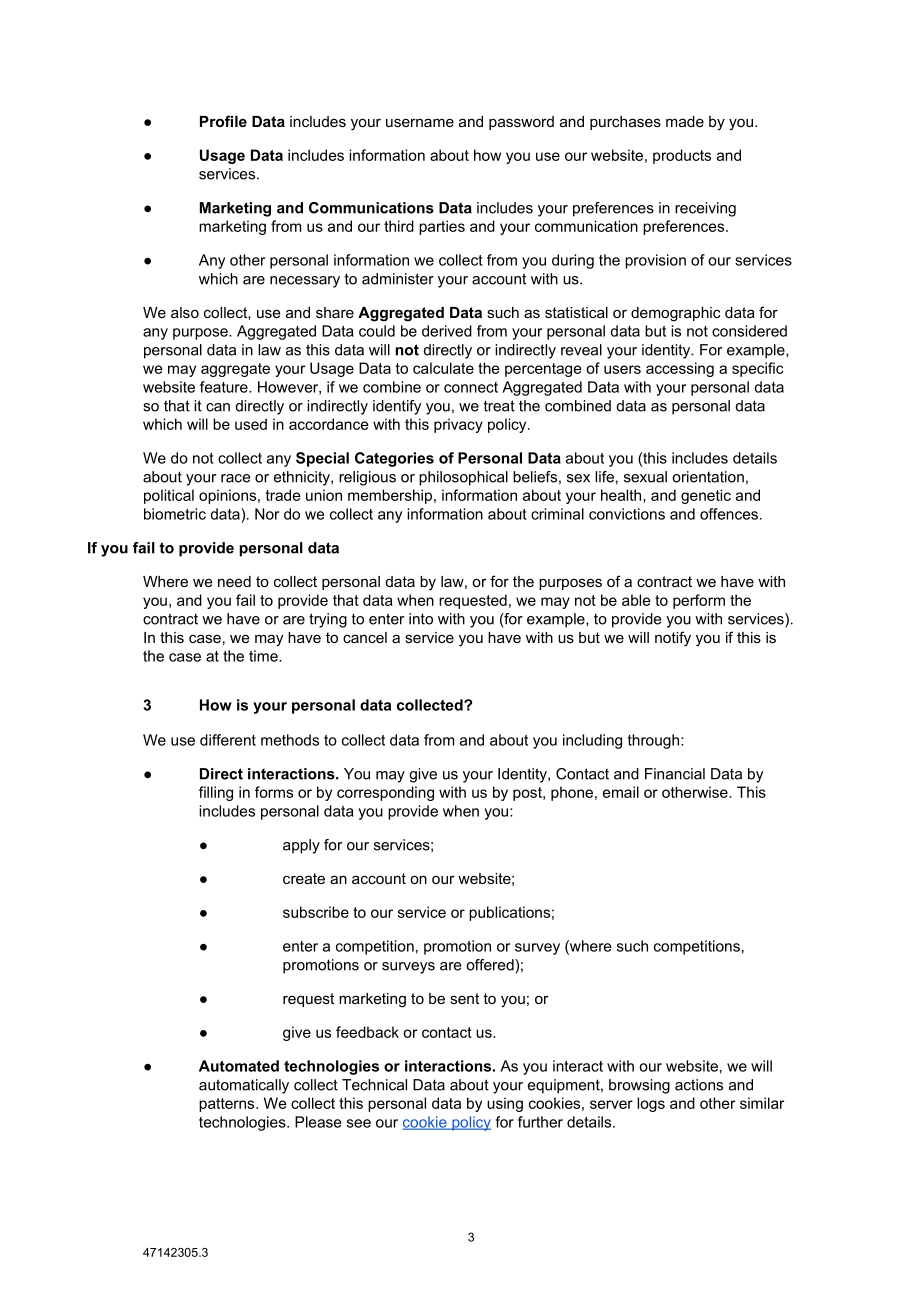 This screenshot has height=1308, width=924. I want to click on perform, so click(699, 601).
